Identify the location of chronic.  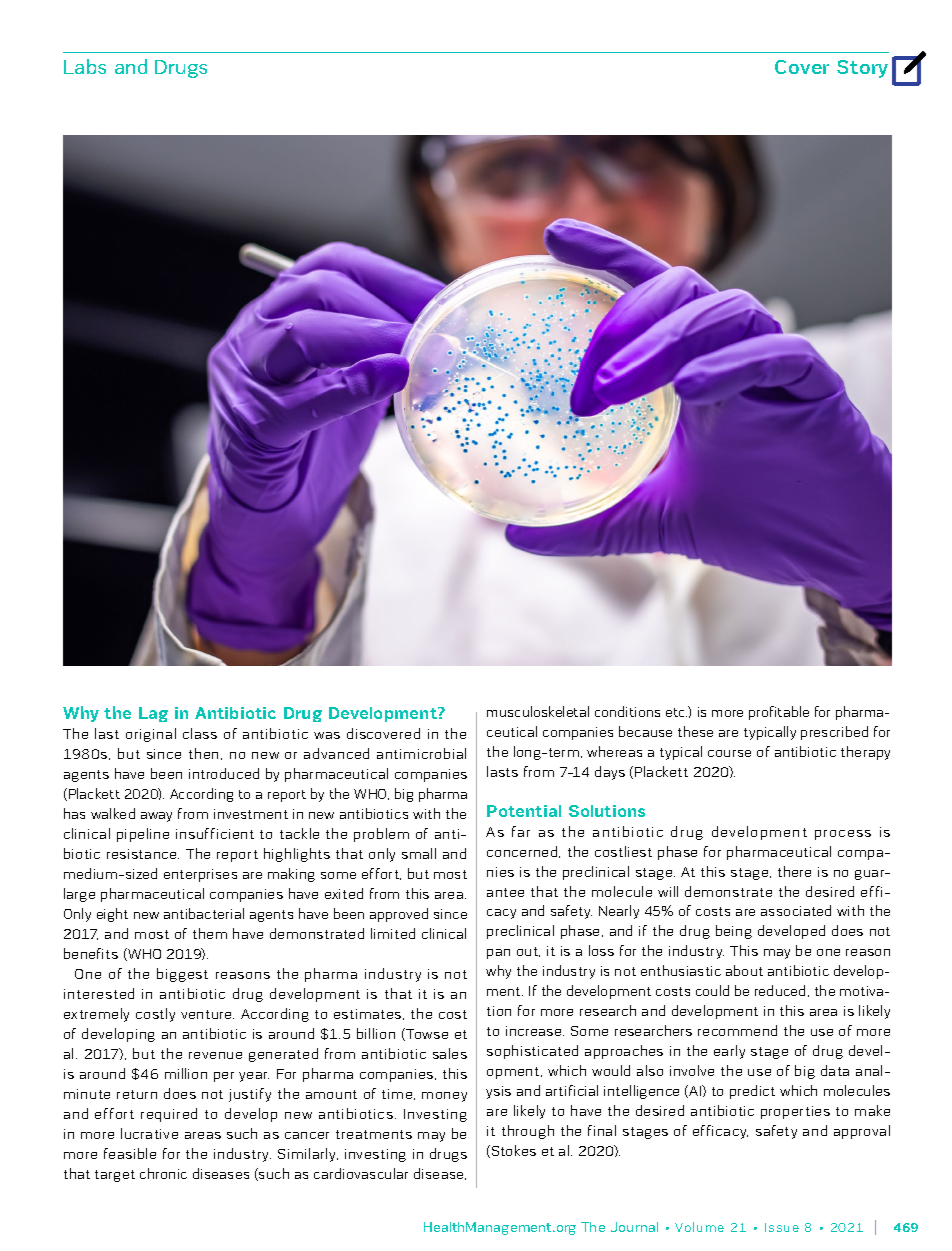
(163, 1173).
